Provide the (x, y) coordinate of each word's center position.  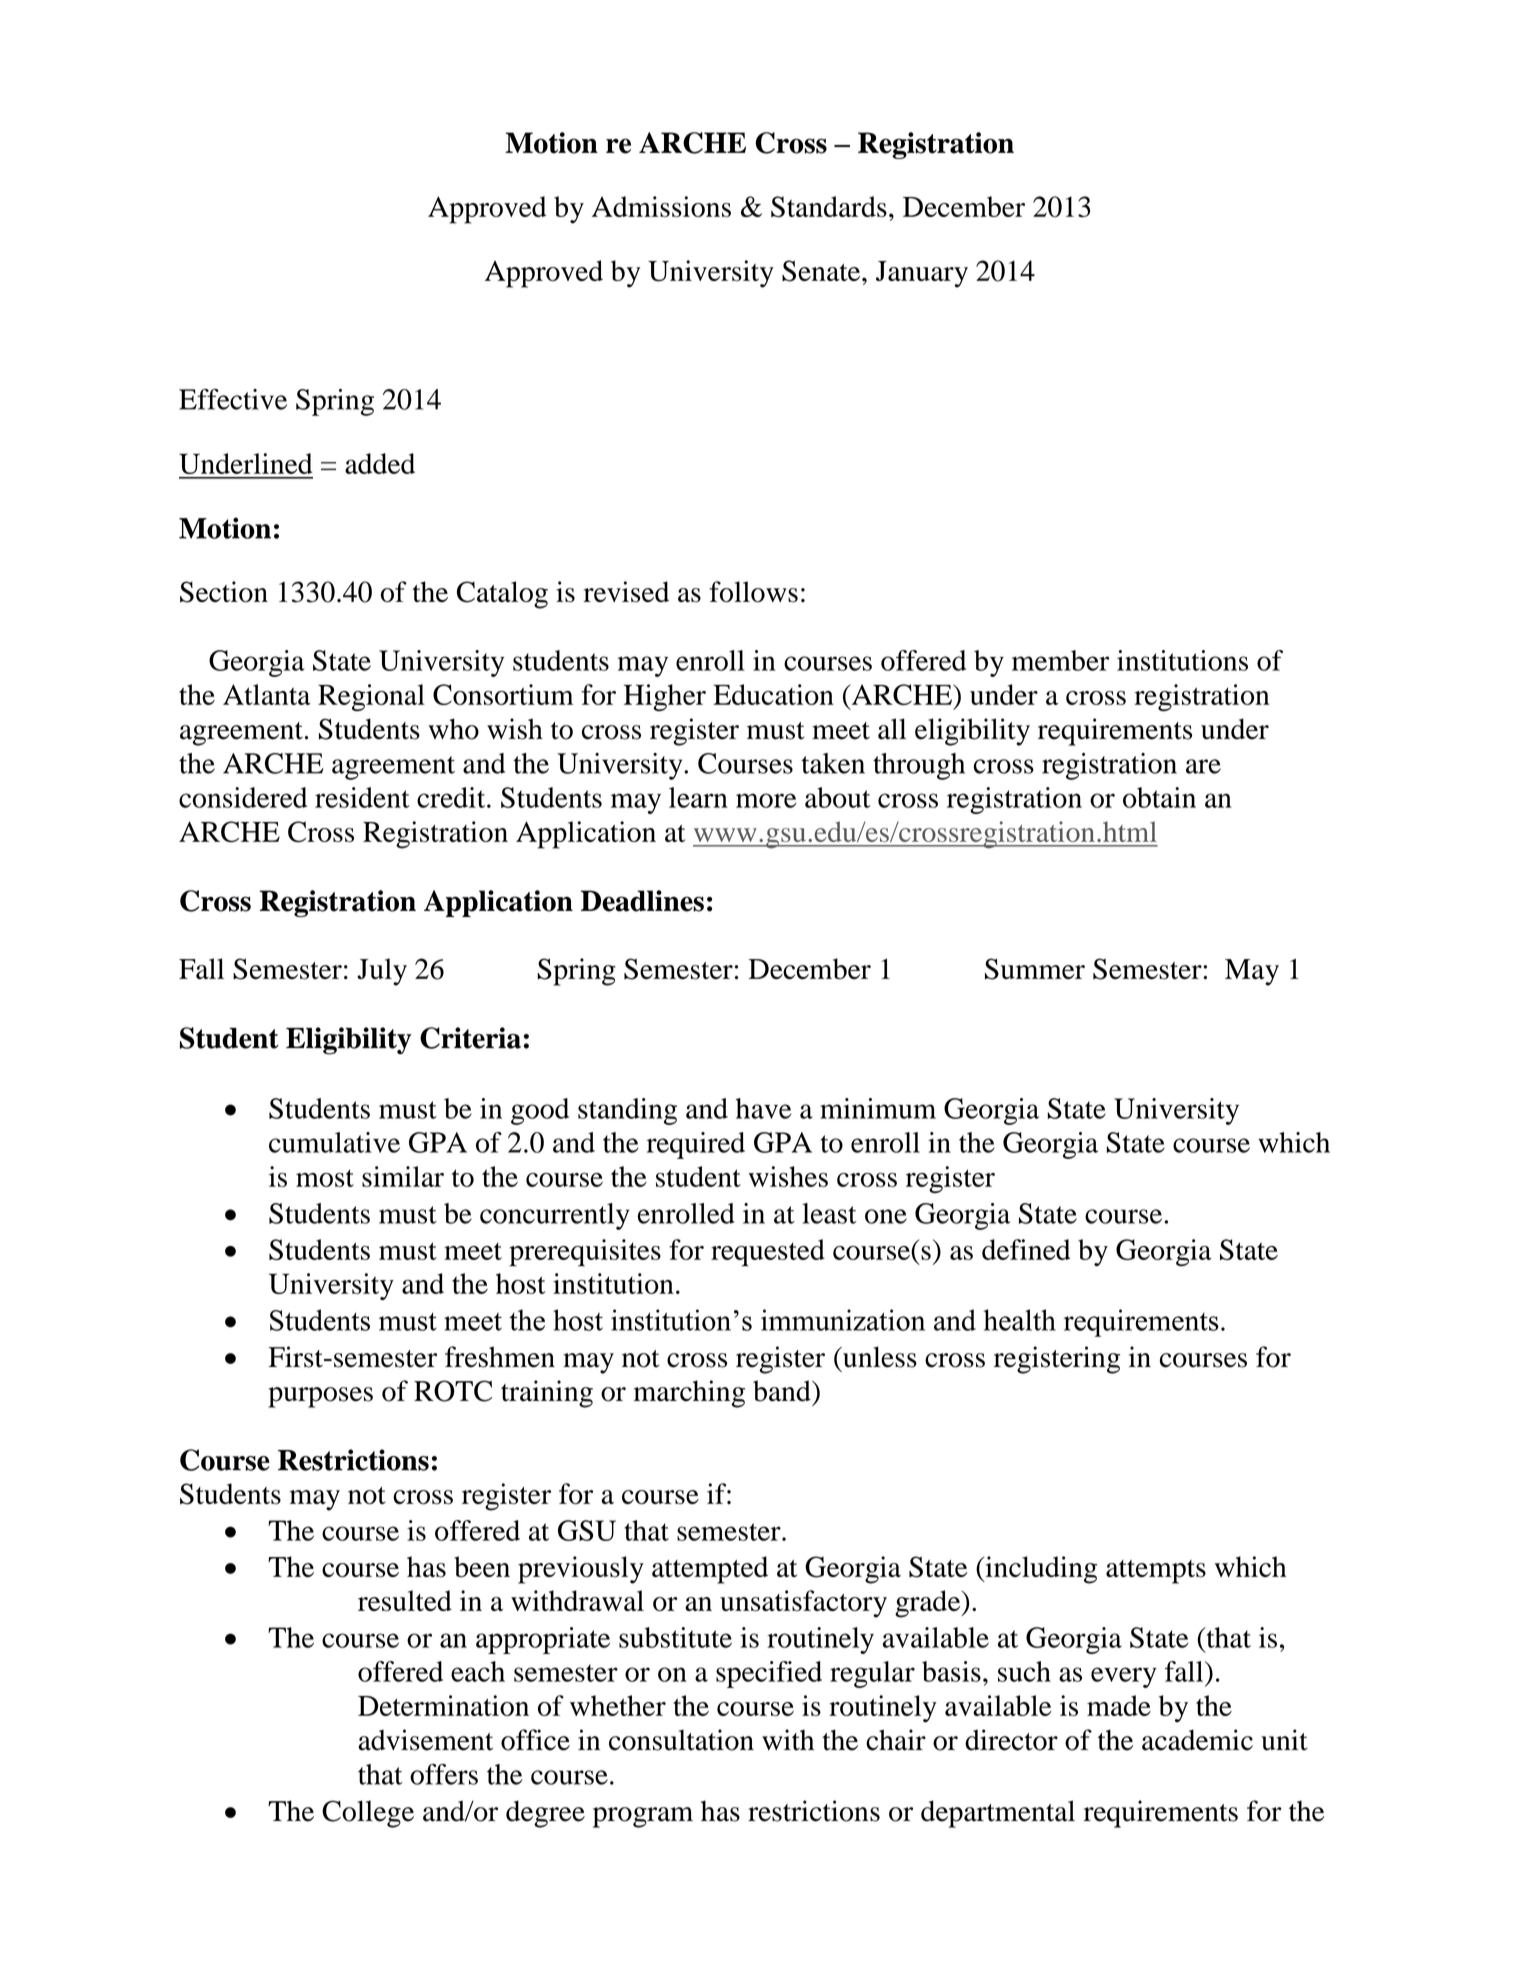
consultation (681, 1740)
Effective (233, 399)
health (1019, 1320)
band (783, 1391)
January (922, 274)
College (368, 1814)
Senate (822, 271)
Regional (371, 697)
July (382, 972)
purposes (320, 1397)
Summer (1035, 969)
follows (753, 592)
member (1060, 660)
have (763, 1108)
